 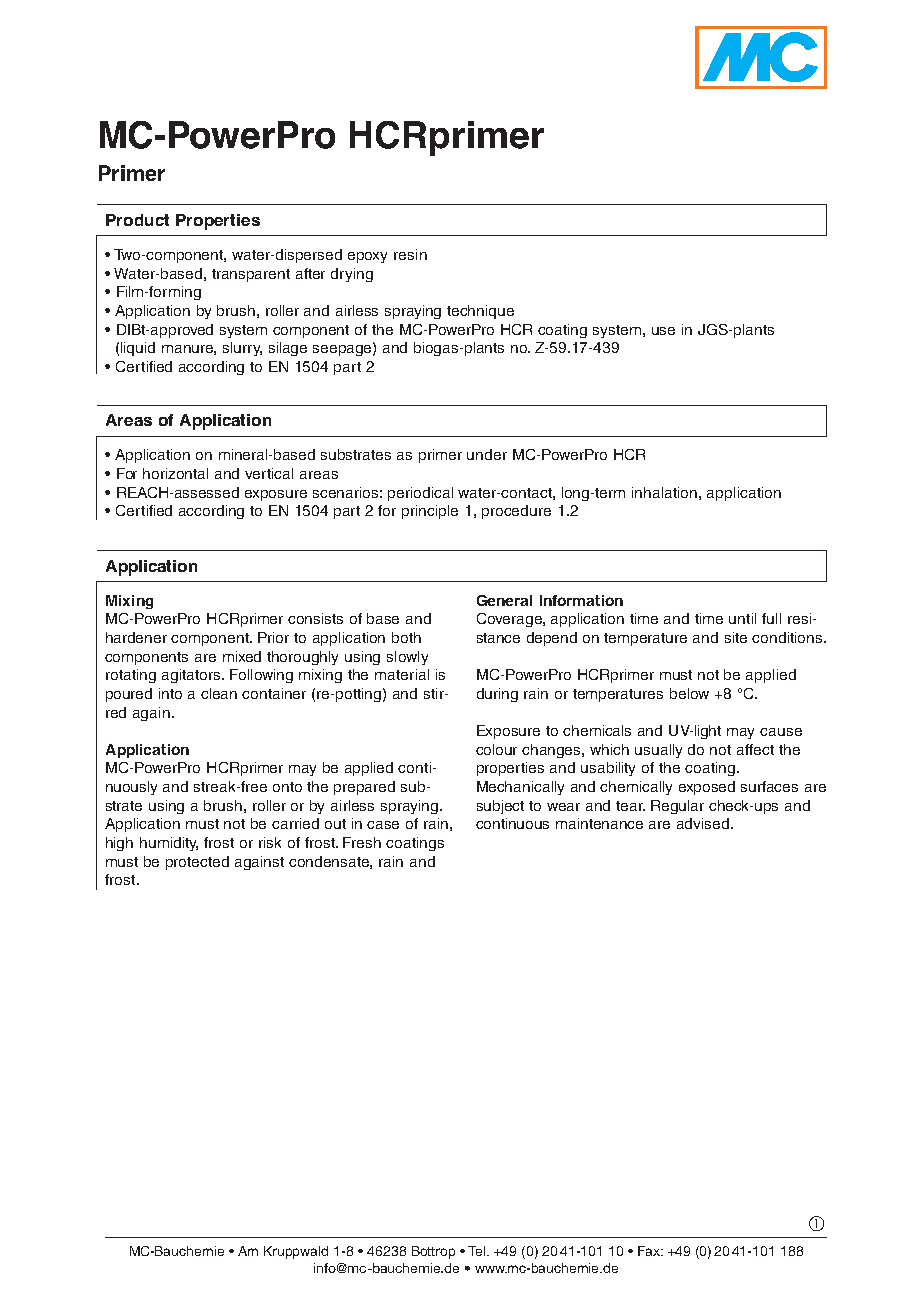 What do you see at coordinates (175, 473) in the screenshot?
I see `horizontal` at bounding box center [175, 473].
